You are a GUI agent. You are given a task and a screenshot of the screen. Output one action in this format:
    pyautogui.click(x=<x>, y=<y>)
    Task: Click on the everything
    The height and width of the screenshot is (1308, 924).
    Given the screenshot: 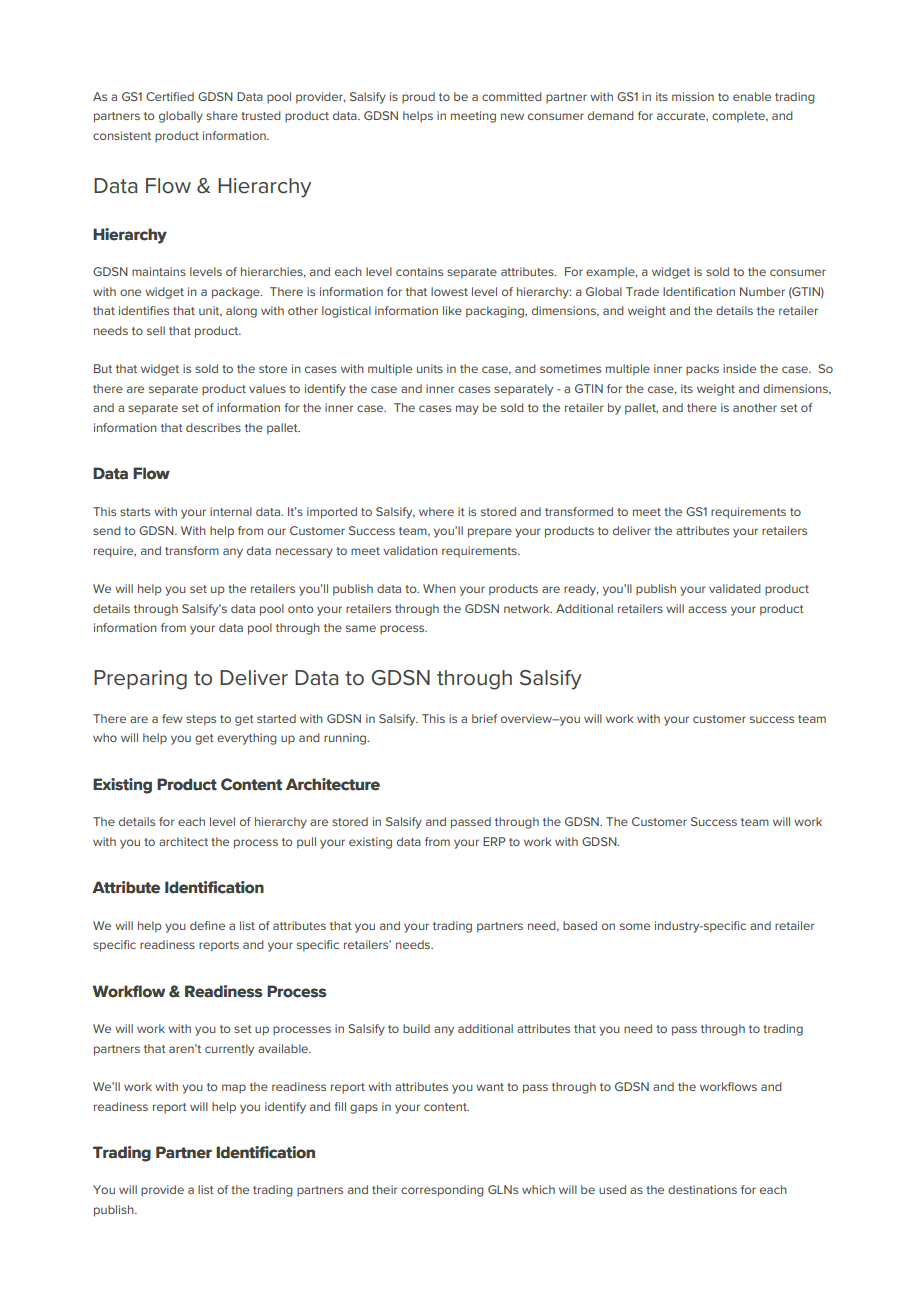 What is the action you would take?
    pyautogui.click(x=247, y=739)
